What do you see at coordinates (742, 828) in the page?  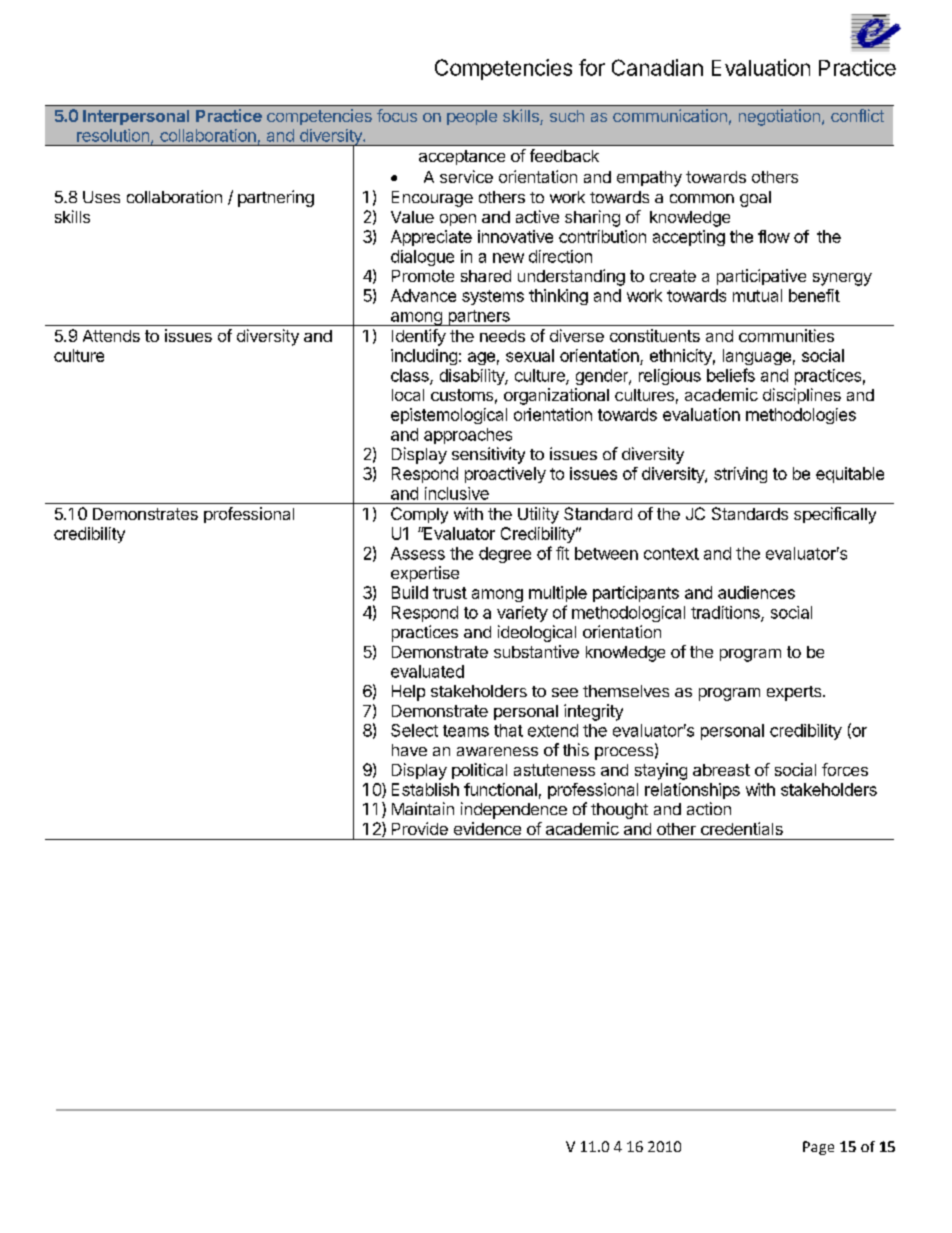 I see `credentials` at bounding box center [742, 828].
